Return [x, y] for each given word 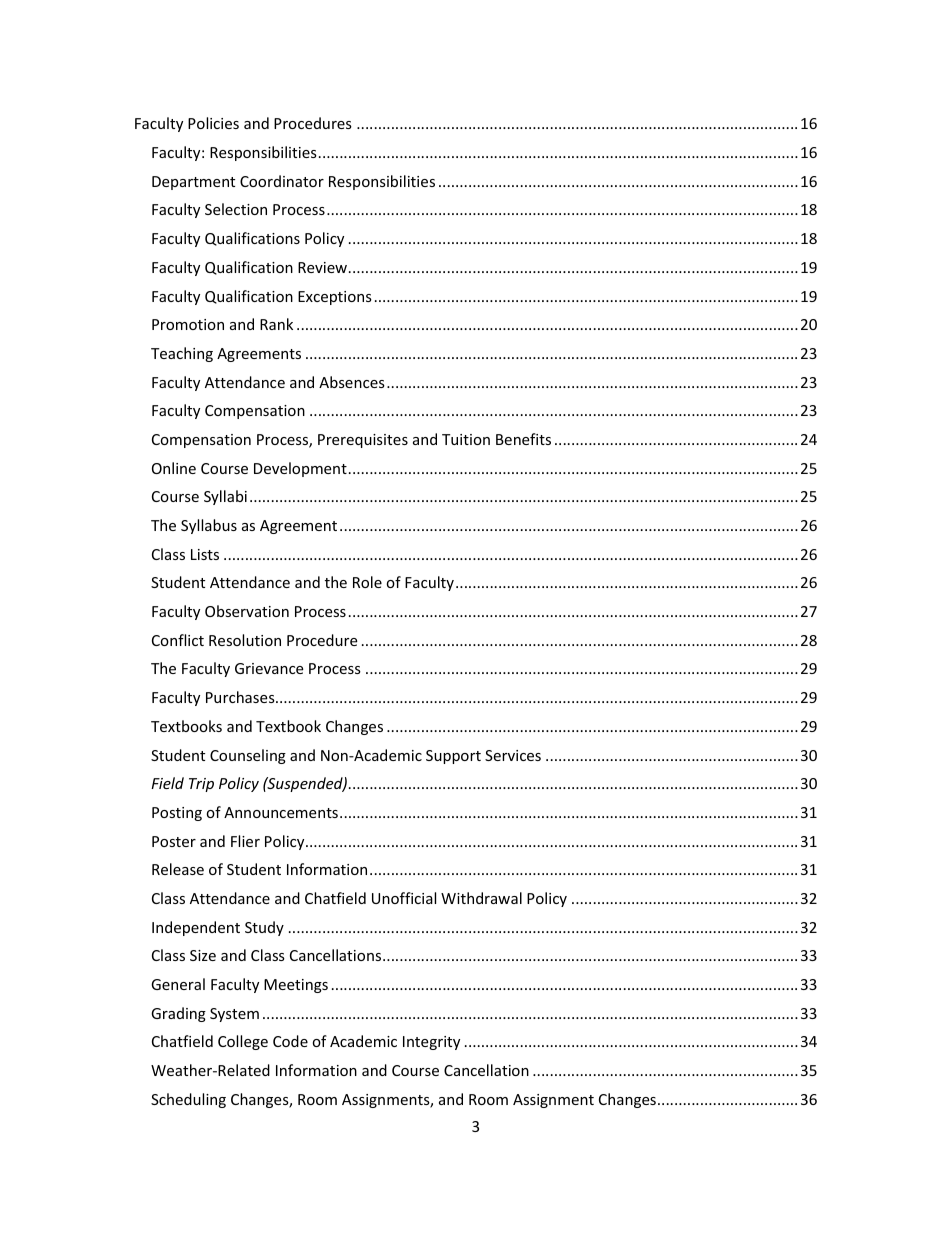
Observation [247, 611]
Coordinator [282, 181]
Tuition [466, 439]
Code [290, 1041]
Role [367, 582]
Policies [213, 123]
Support [453, 757]
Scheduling [188, 1100]
